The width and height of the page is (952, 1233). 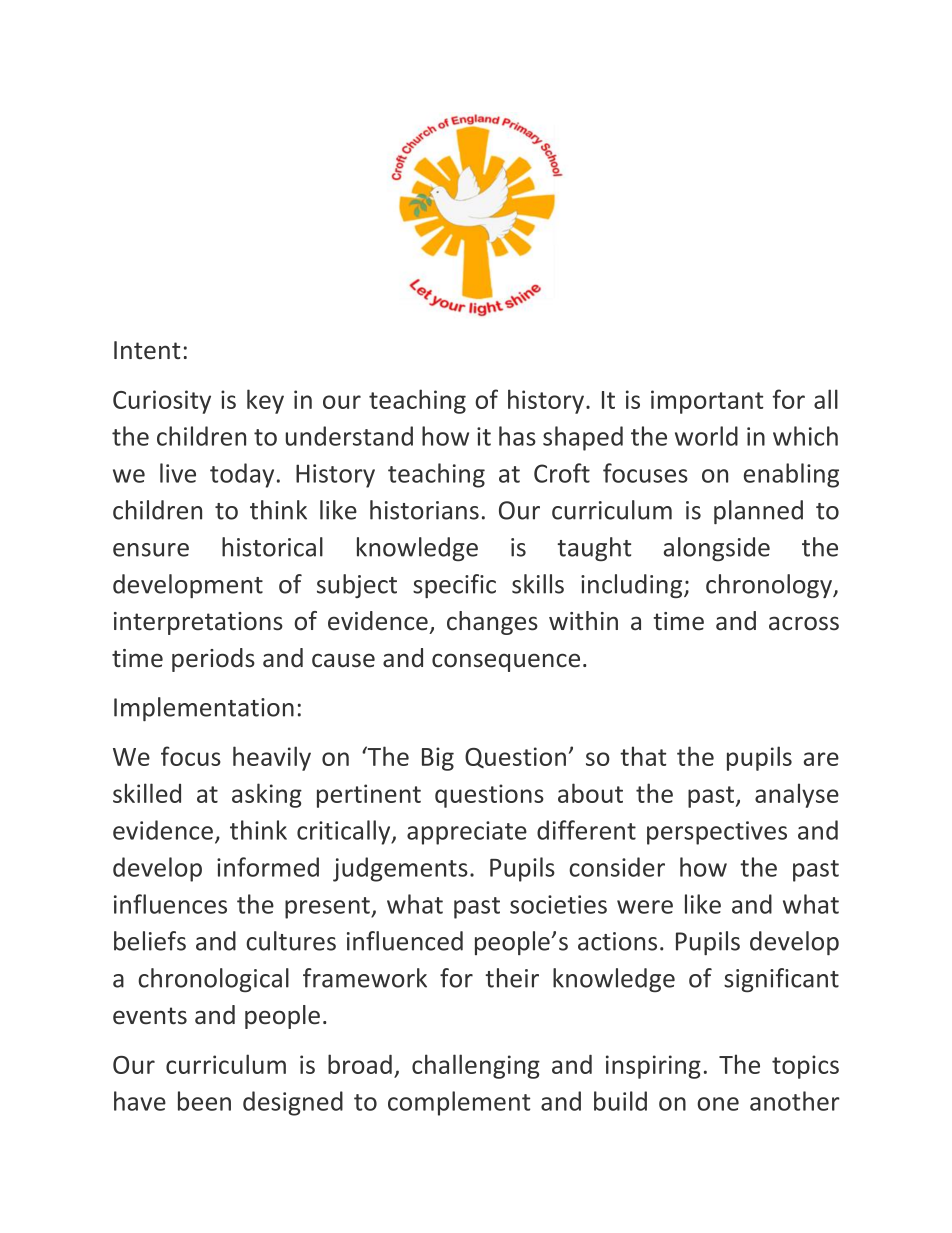 I want to click on changes, so click(x=492, y=623).
